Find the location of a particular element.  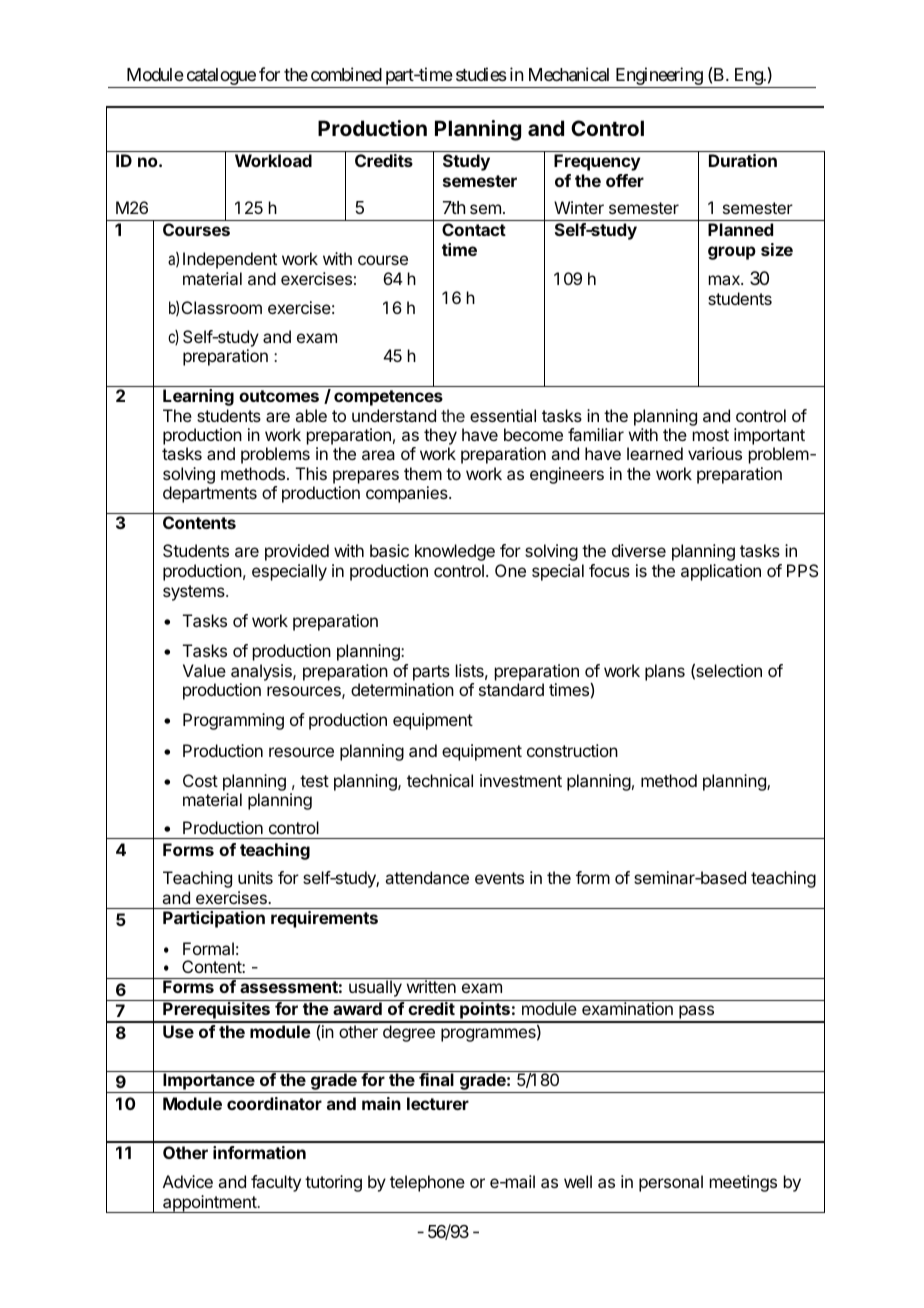

various is located at coordinates (715, 453).
